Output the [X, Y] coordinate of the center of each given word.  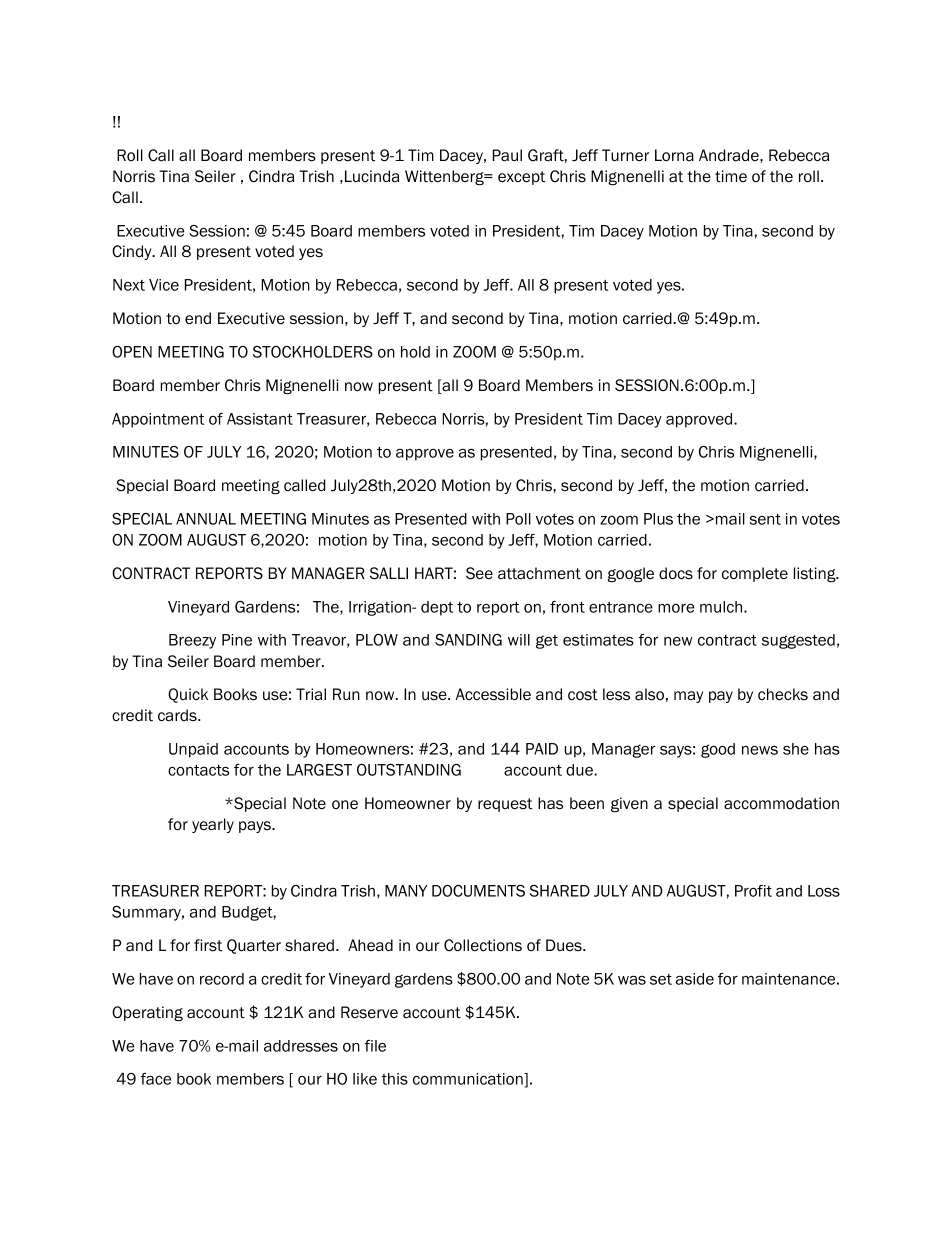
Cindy [133, 252]
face [155, 1079]
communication [469, 1080]
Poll [518, 519]
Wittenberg [445, 177]
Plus [658, 519]
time [731, 176]
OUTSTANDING [409, 770]
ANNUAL [206, 519]
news [760, 750]
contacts [198, 770]
